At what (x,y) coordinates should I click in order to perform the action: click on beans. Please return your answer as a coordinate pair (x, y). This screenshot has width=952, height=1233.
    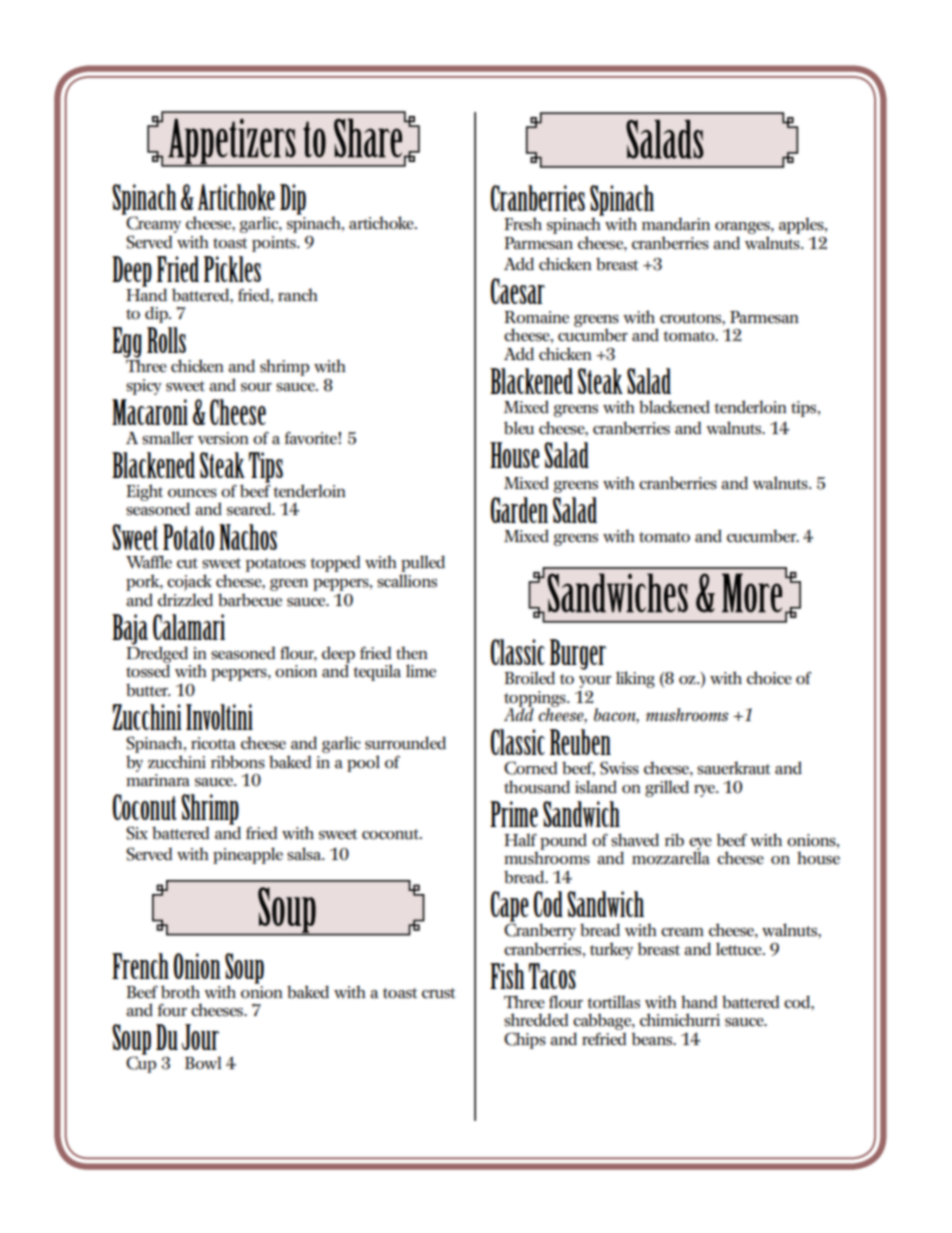
    Looking at the image, I should click on (652, 1039).
